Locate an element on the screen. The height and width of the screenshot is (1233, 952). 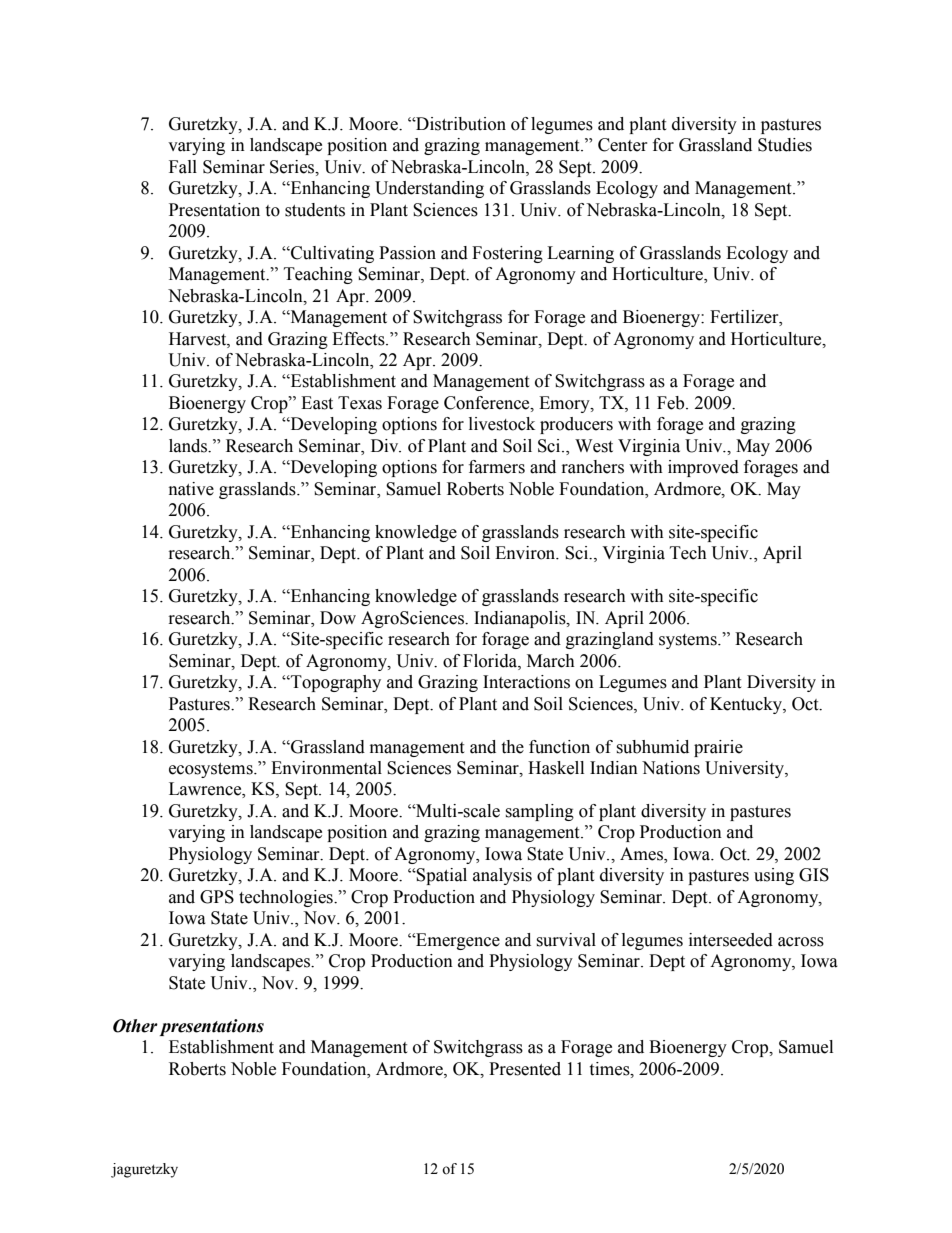
sampling is located at coordinates (539, 812).
